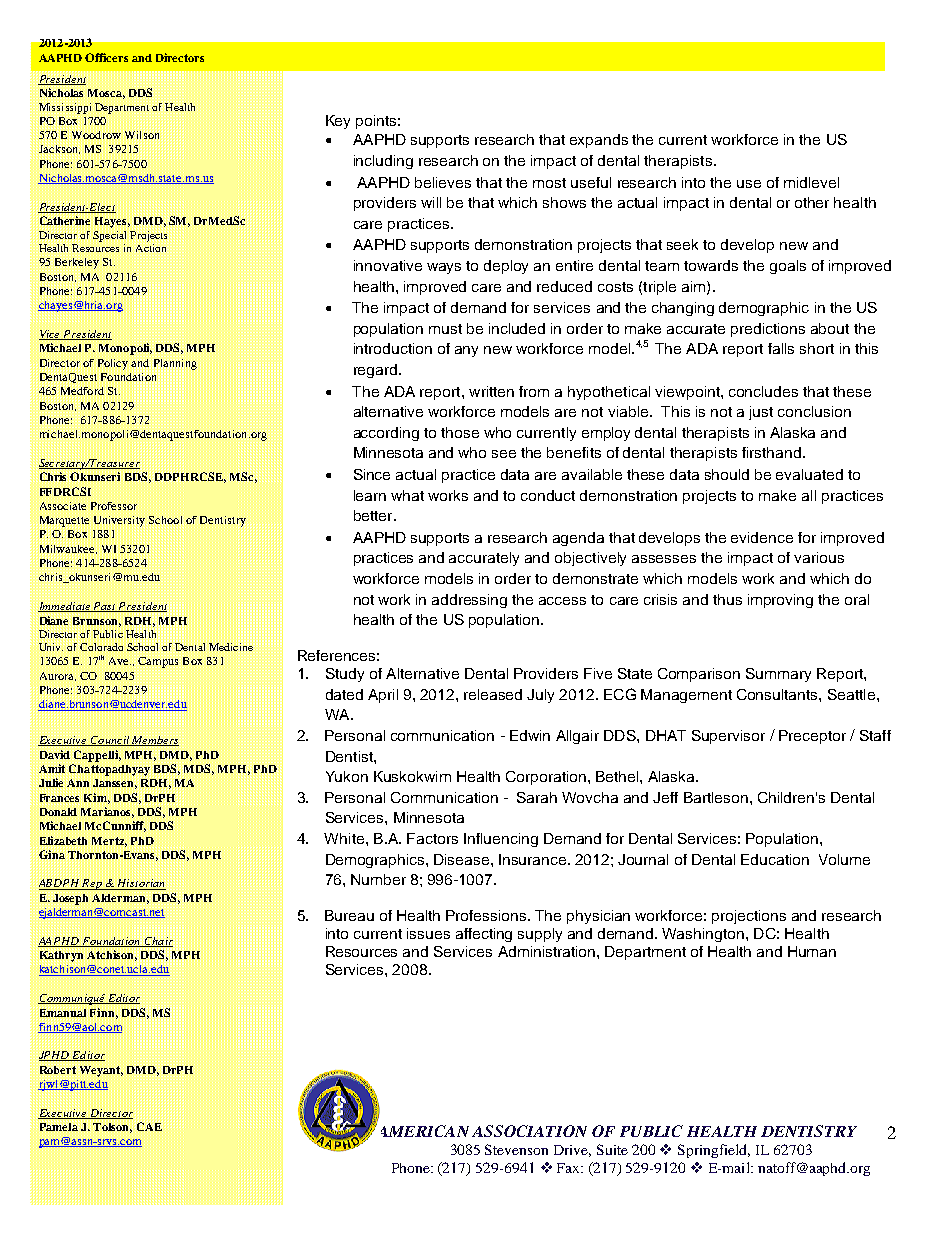 The width and height of the screenshot is (952, 1233). Describe the element at coordinates (149, 1126) in the screenshot. I see `CAE` at that location.
